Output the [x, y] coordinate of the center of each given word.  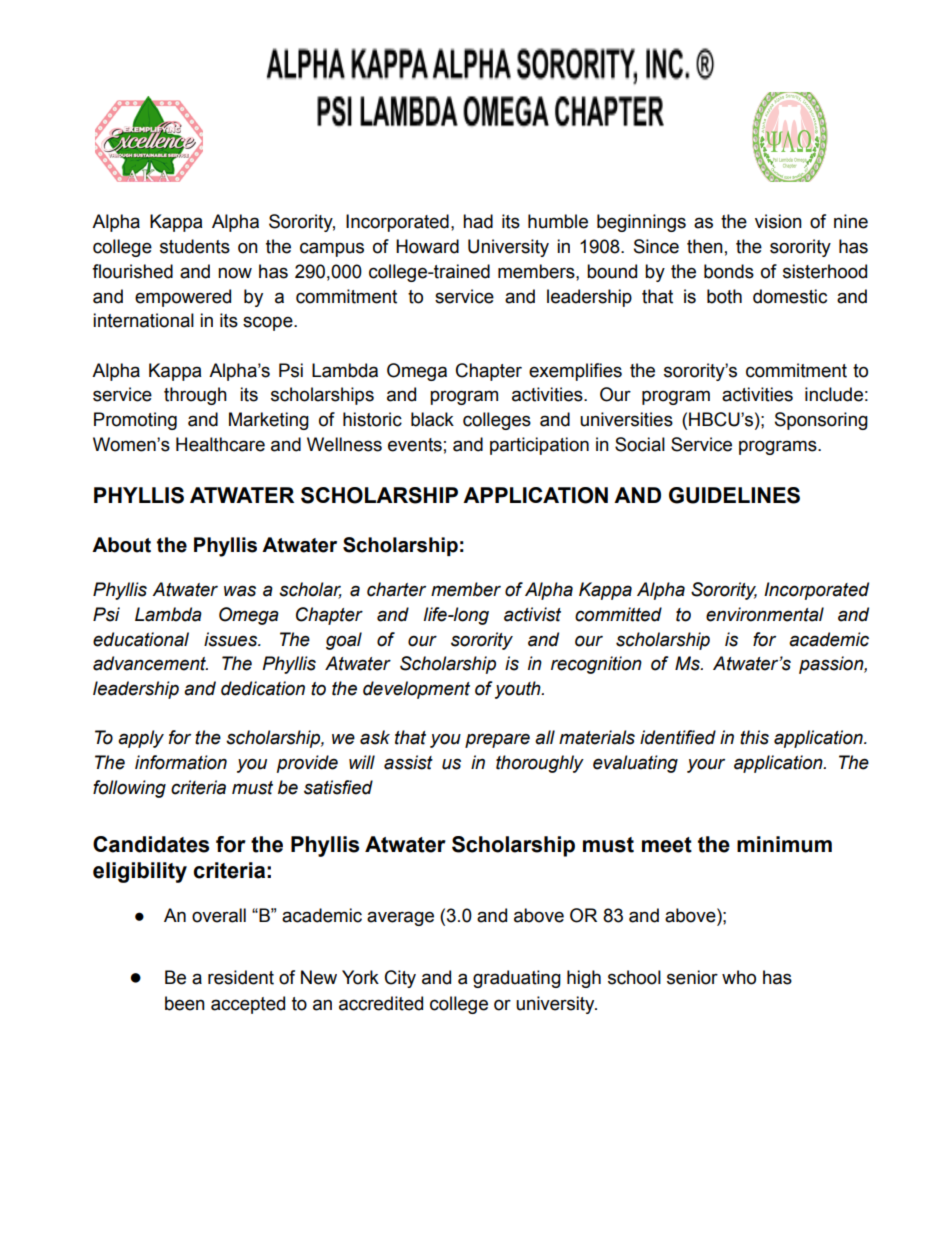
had [478, 221]
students [195, 246]
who [739, 977]
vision [778, 221]
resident [241, 977]
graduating [517, 979]
